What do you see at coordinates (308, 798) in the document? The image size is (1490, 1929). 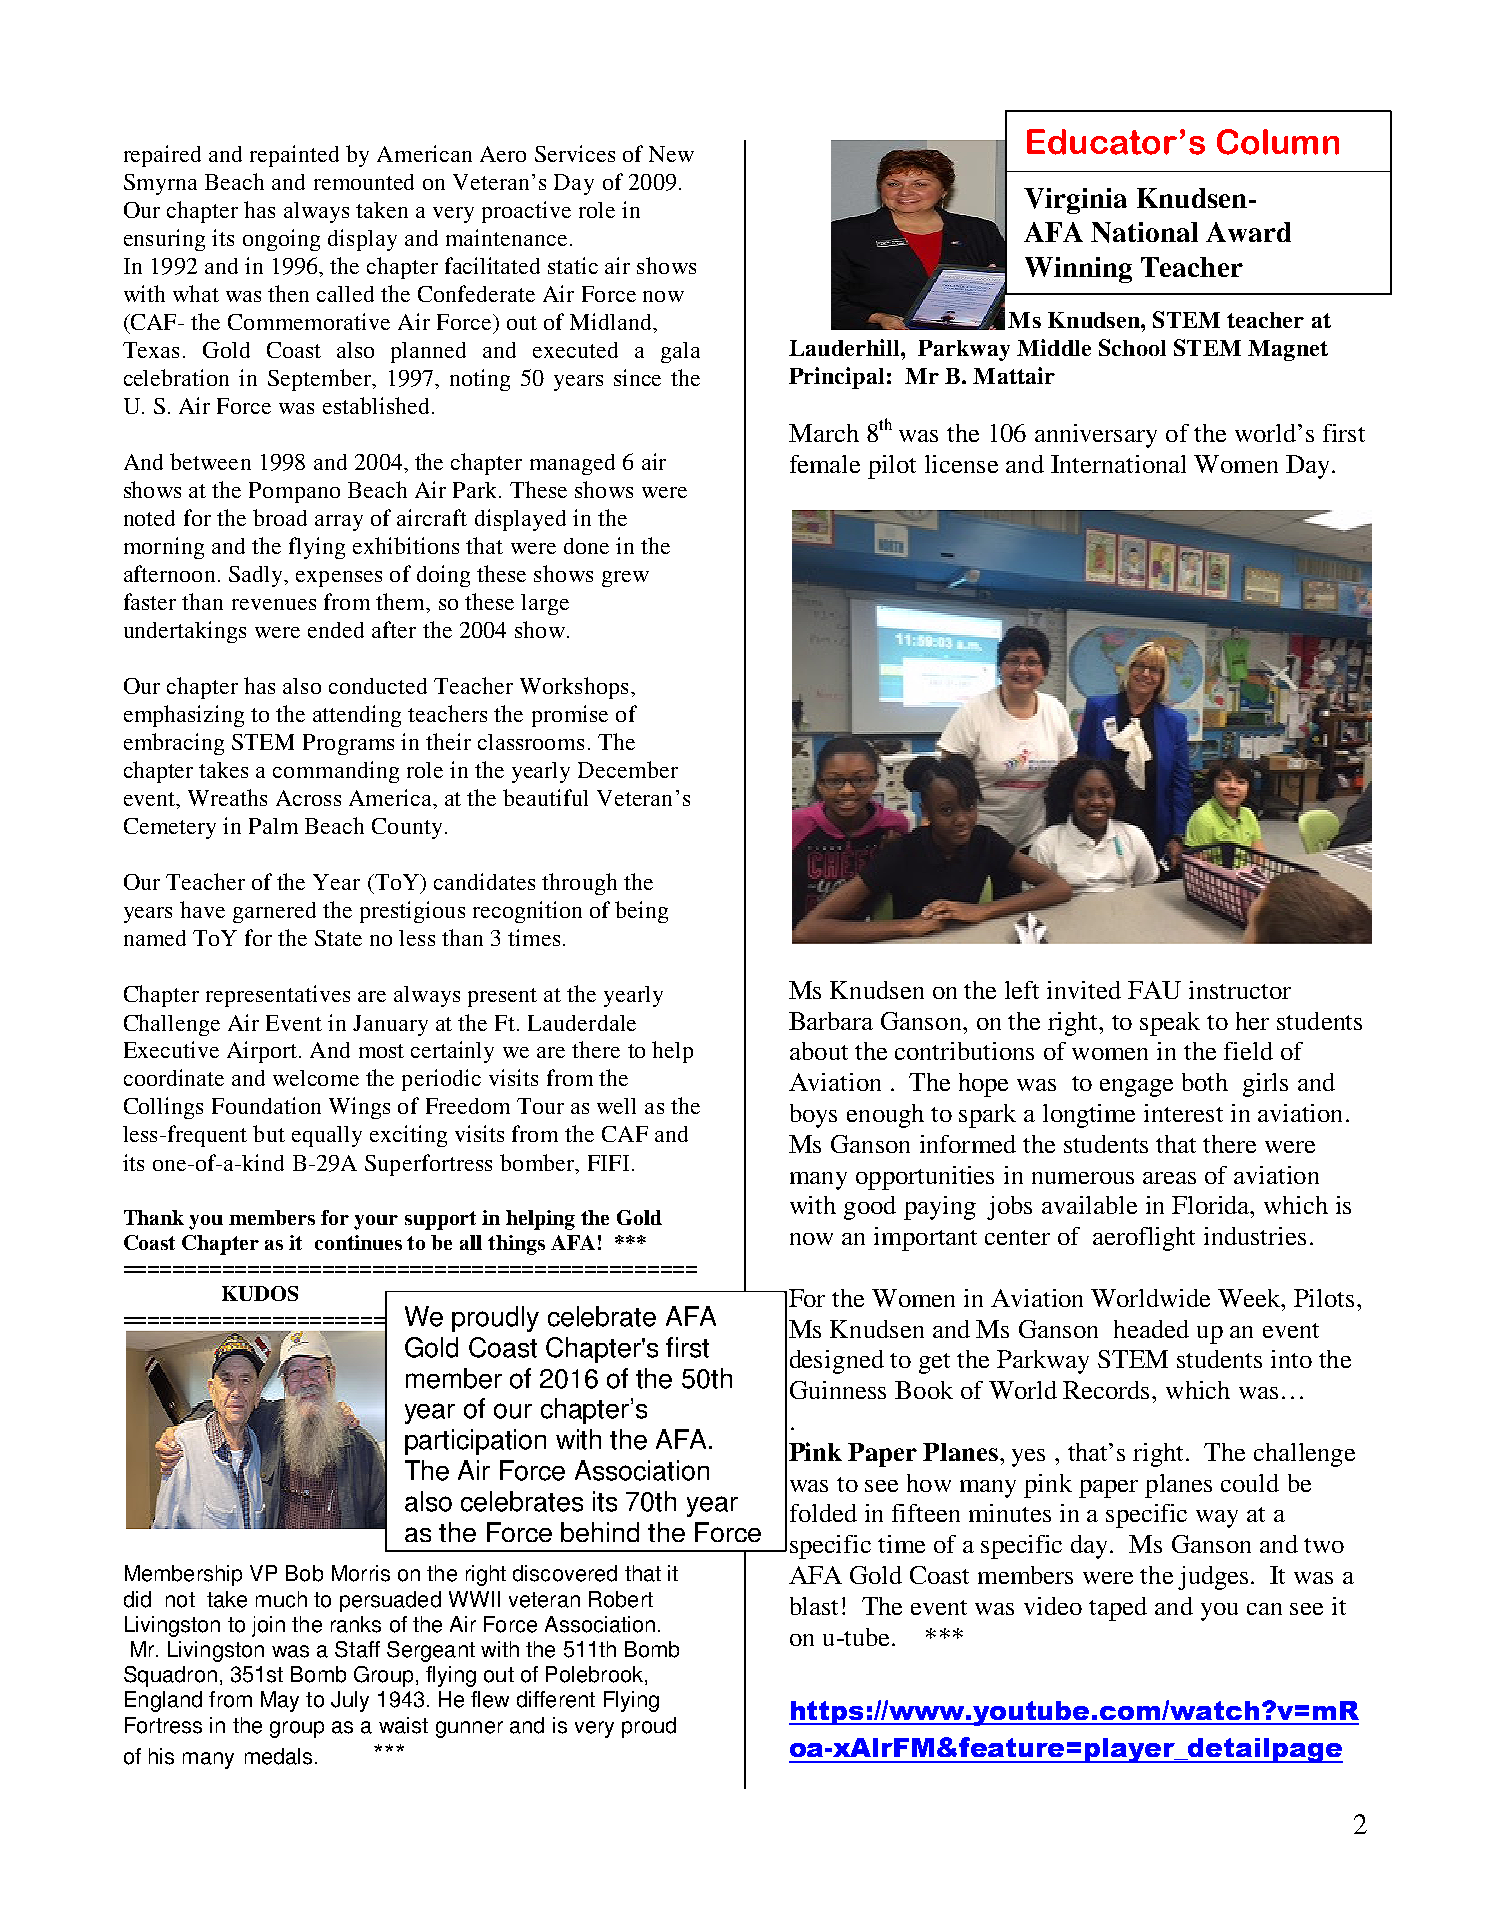 I see `Across` at bounding box center [308, 798].
